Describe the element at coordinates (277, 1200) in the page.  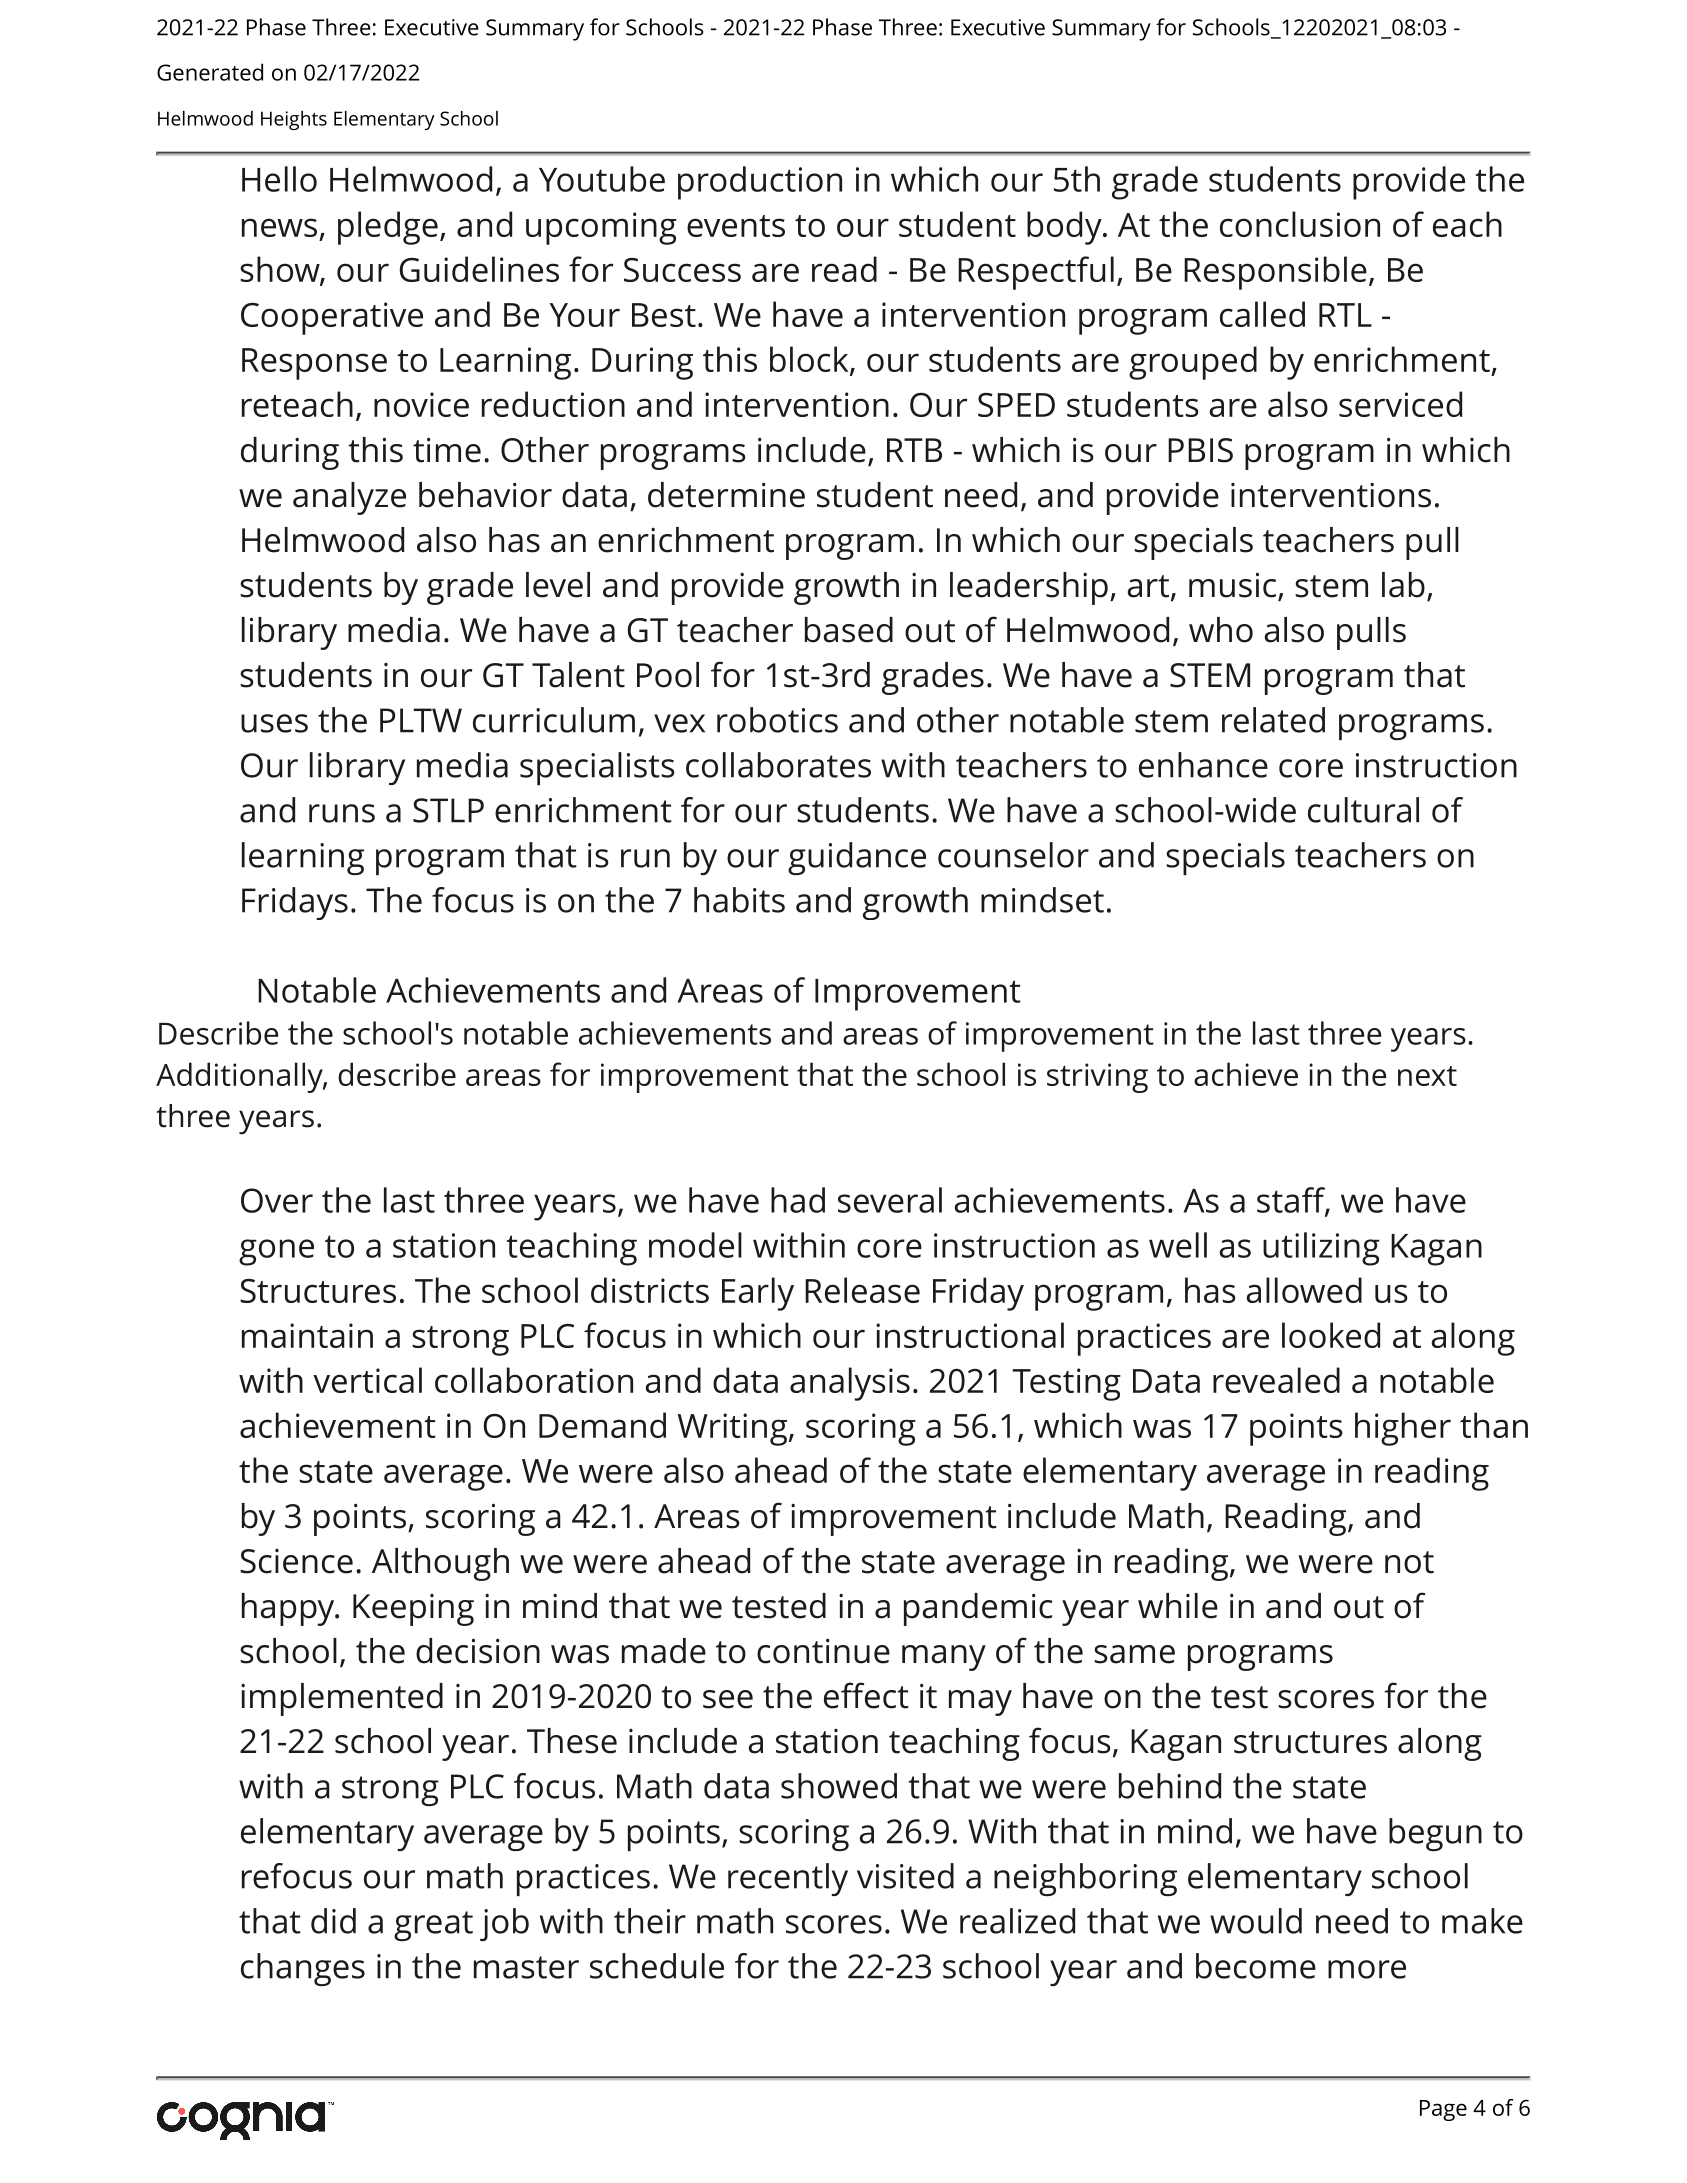
I see `Over` at that location.
